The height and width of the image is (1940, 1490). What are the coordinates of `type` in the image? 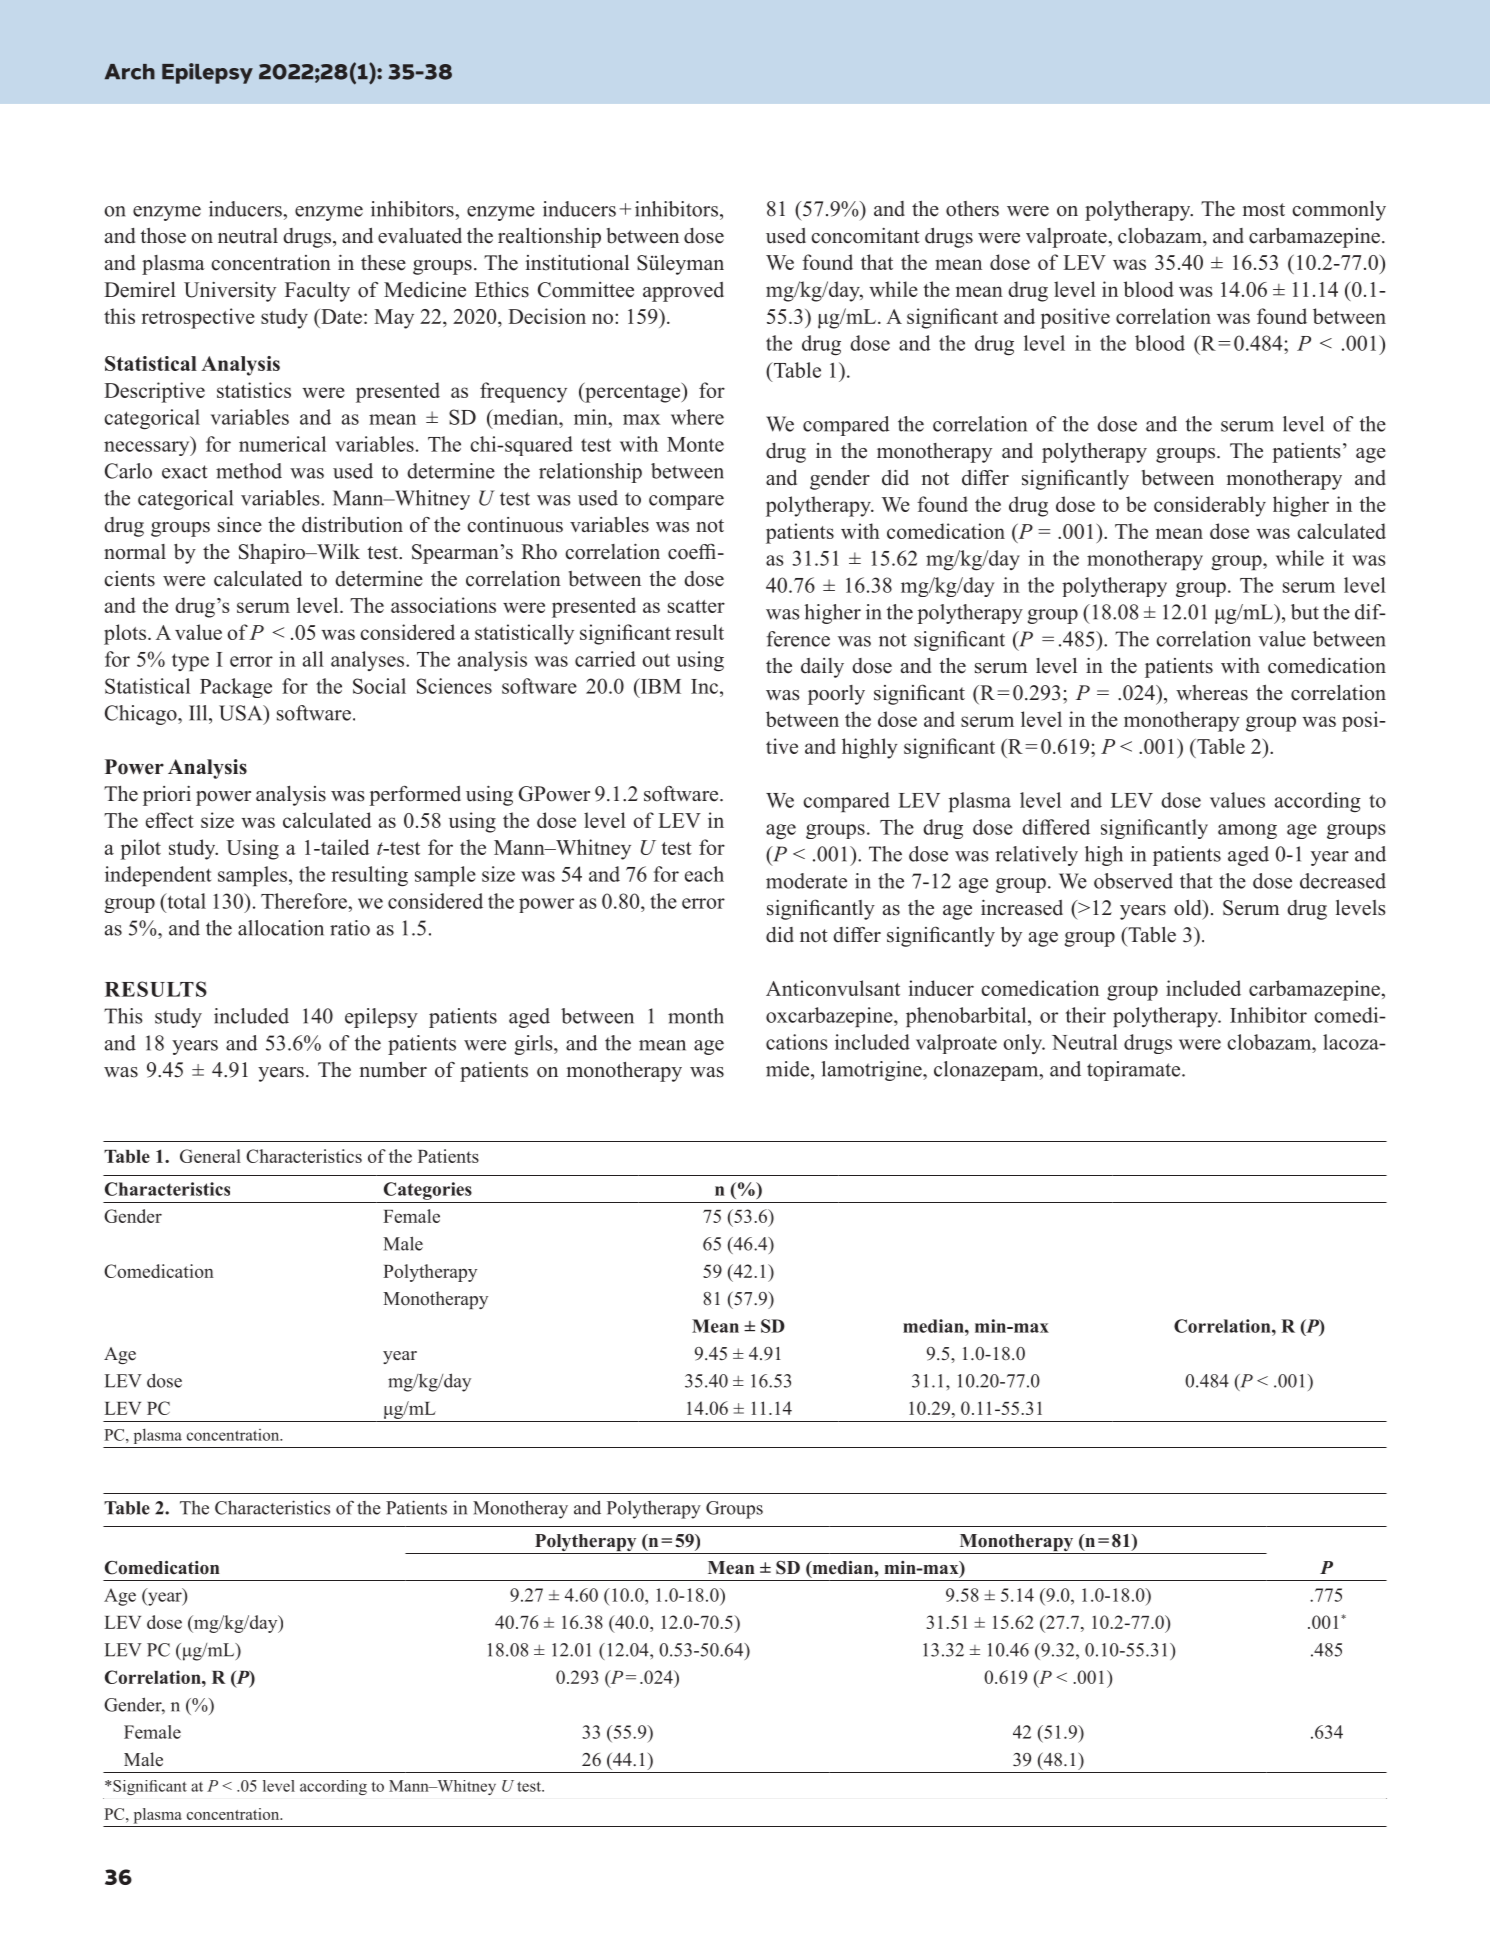 It's located at (190, 662).
